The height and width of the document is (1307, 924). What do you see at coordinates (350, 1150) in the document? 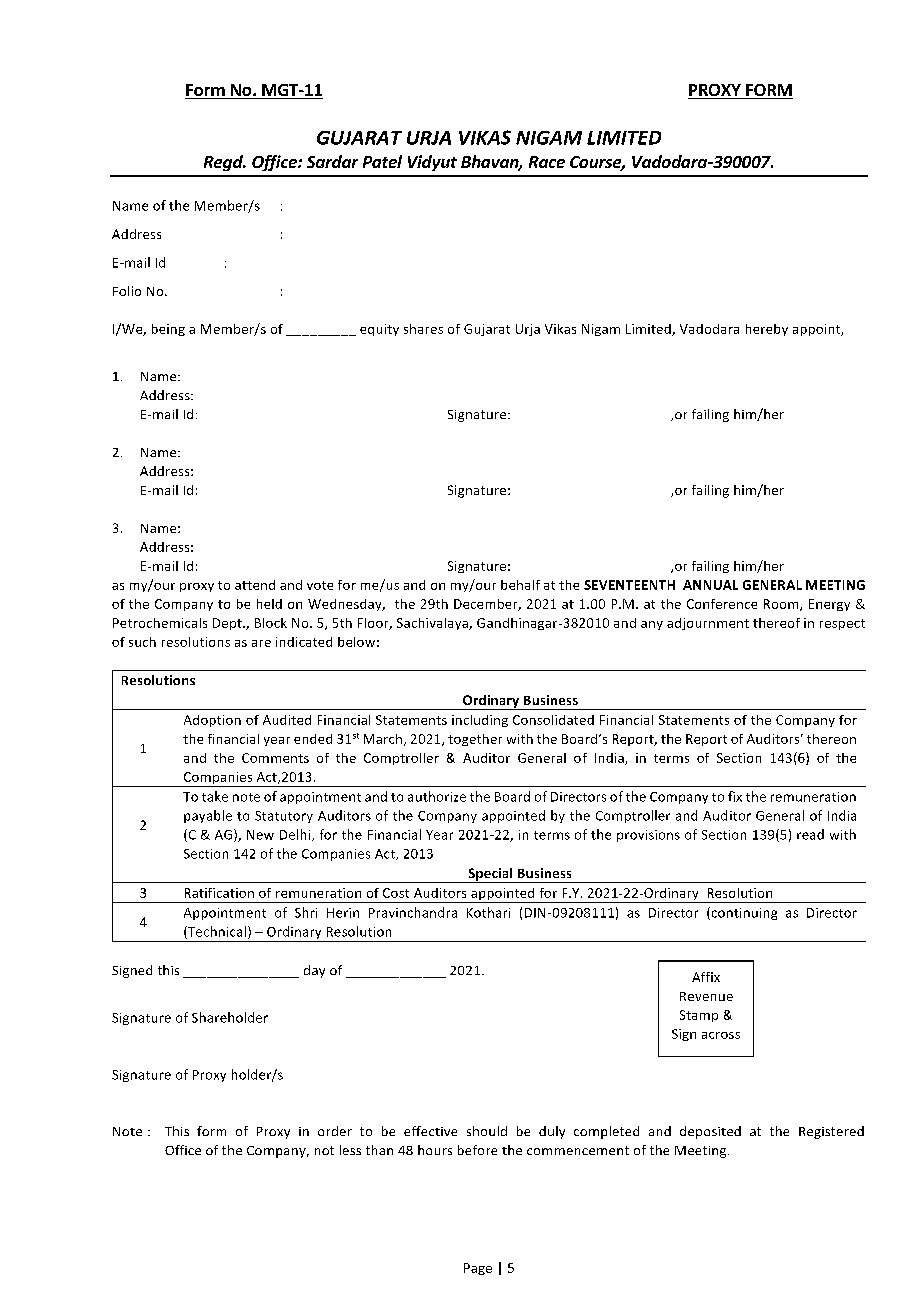
I see `less` at bounding box center [350, 1150].
